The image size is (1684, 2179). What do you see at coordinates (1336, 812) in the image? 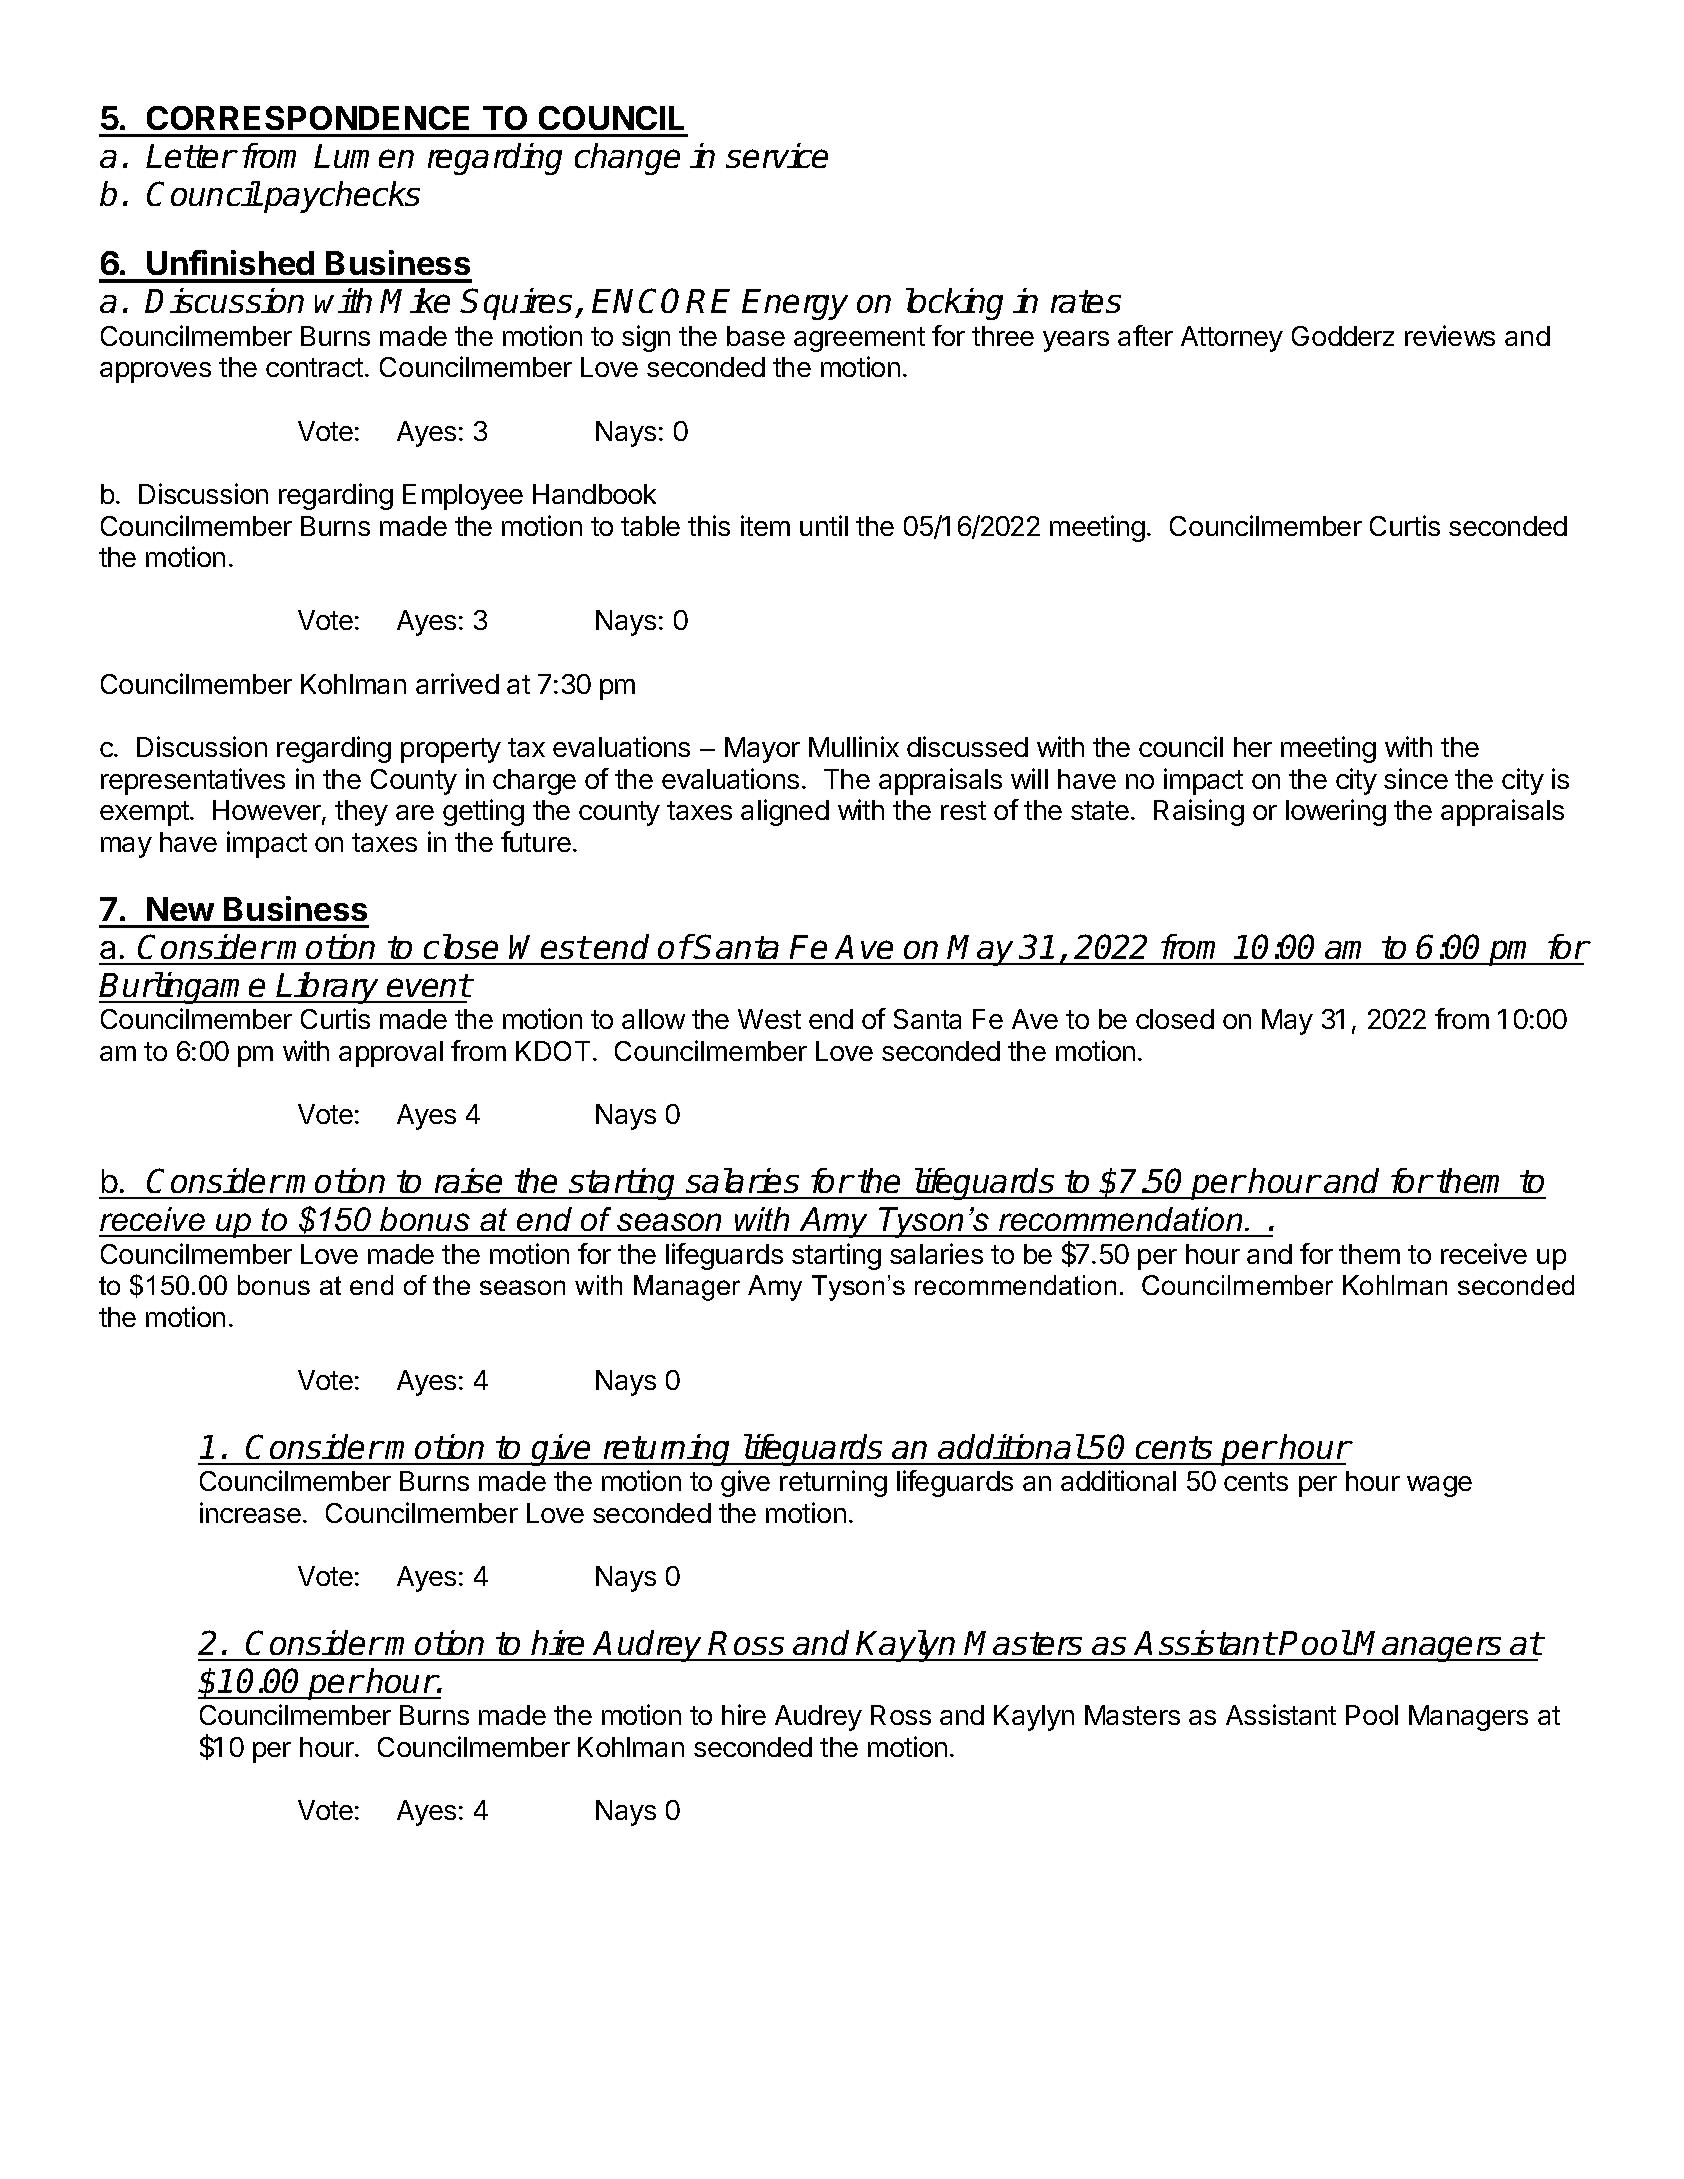
I see `lowering` at bounding box center [1336, 812].
